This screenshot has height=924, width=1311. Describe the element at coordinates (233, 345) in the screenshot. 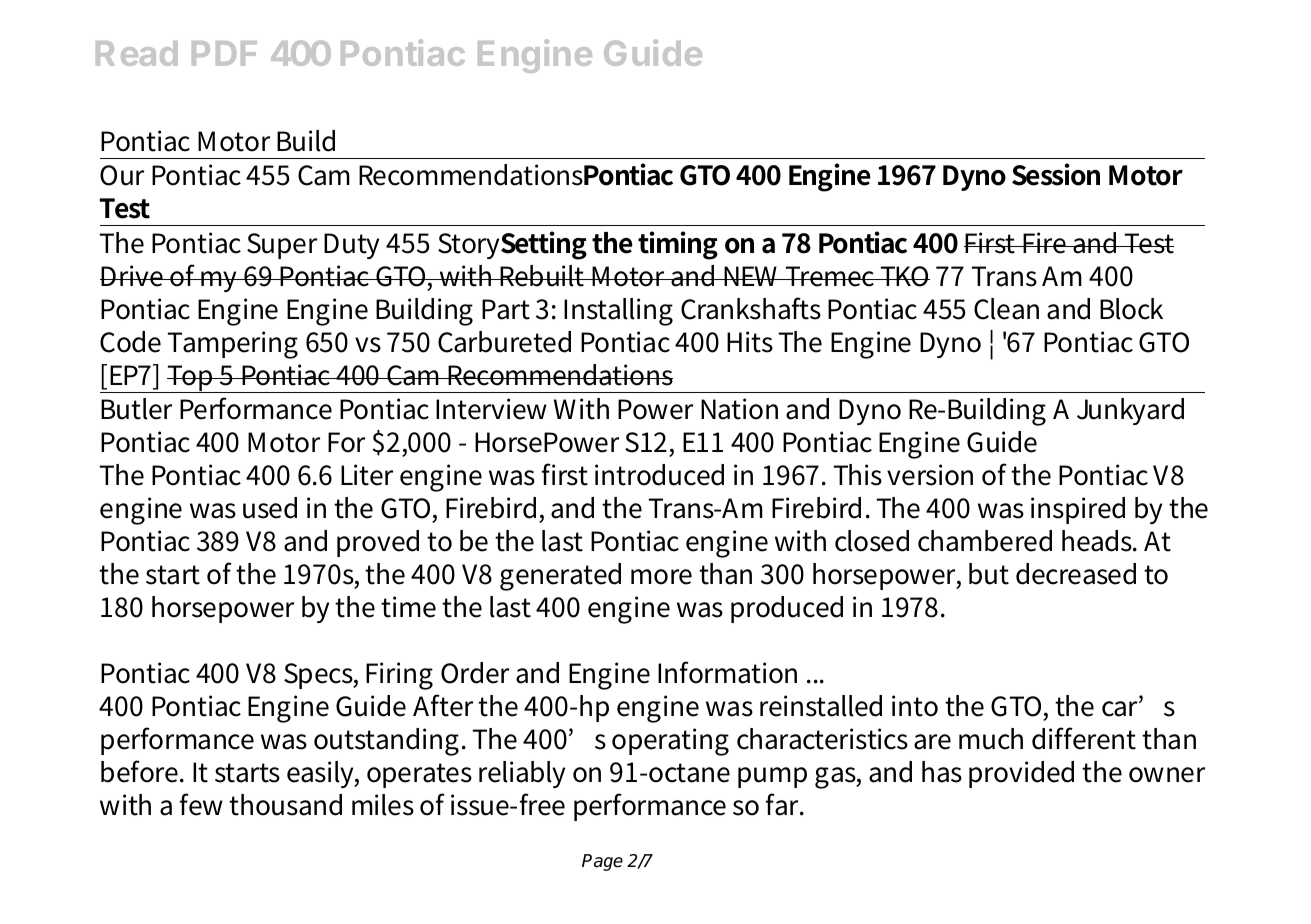

I see `Tampering` at that location.
